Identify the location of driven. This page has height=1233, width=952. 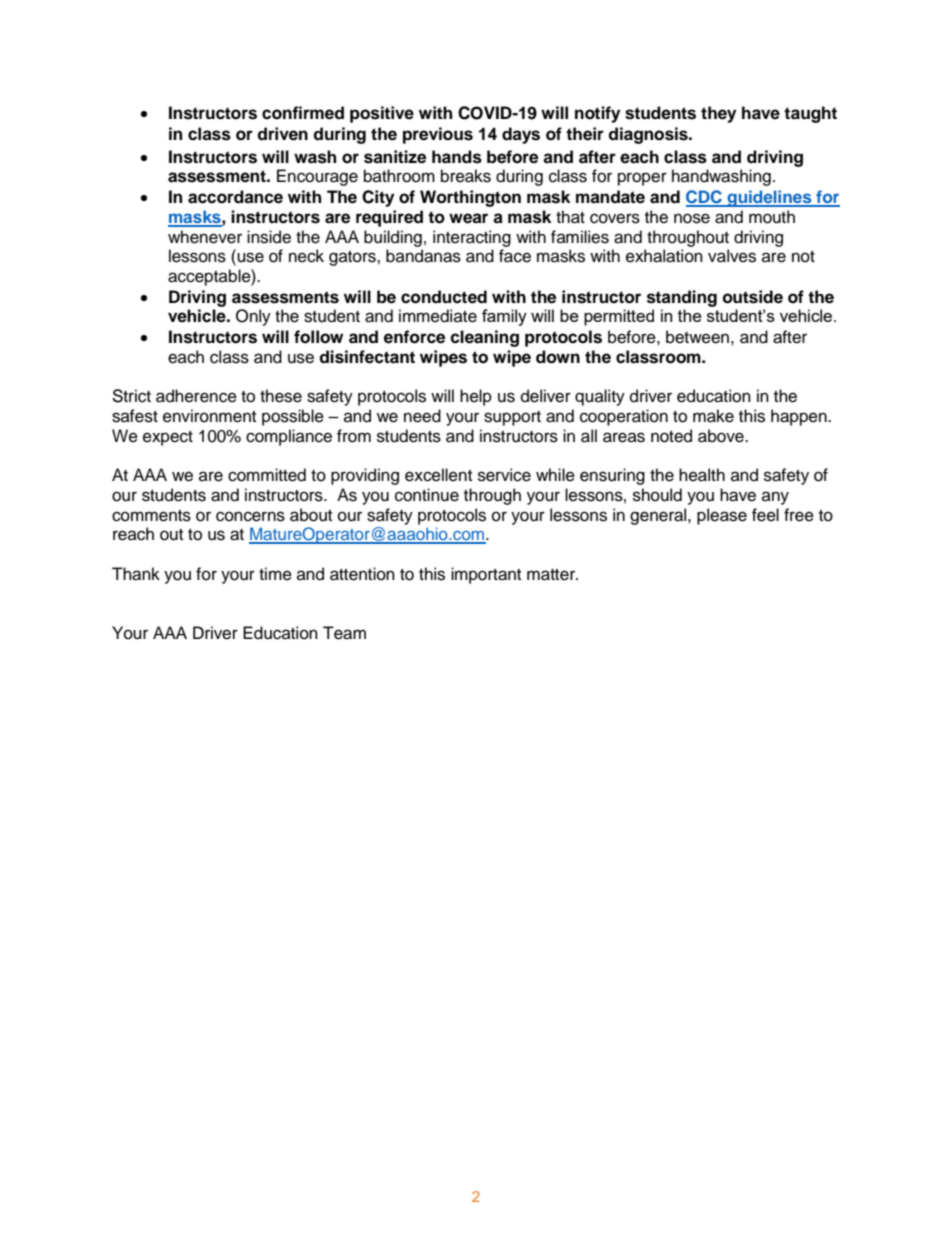
(282, 134).
